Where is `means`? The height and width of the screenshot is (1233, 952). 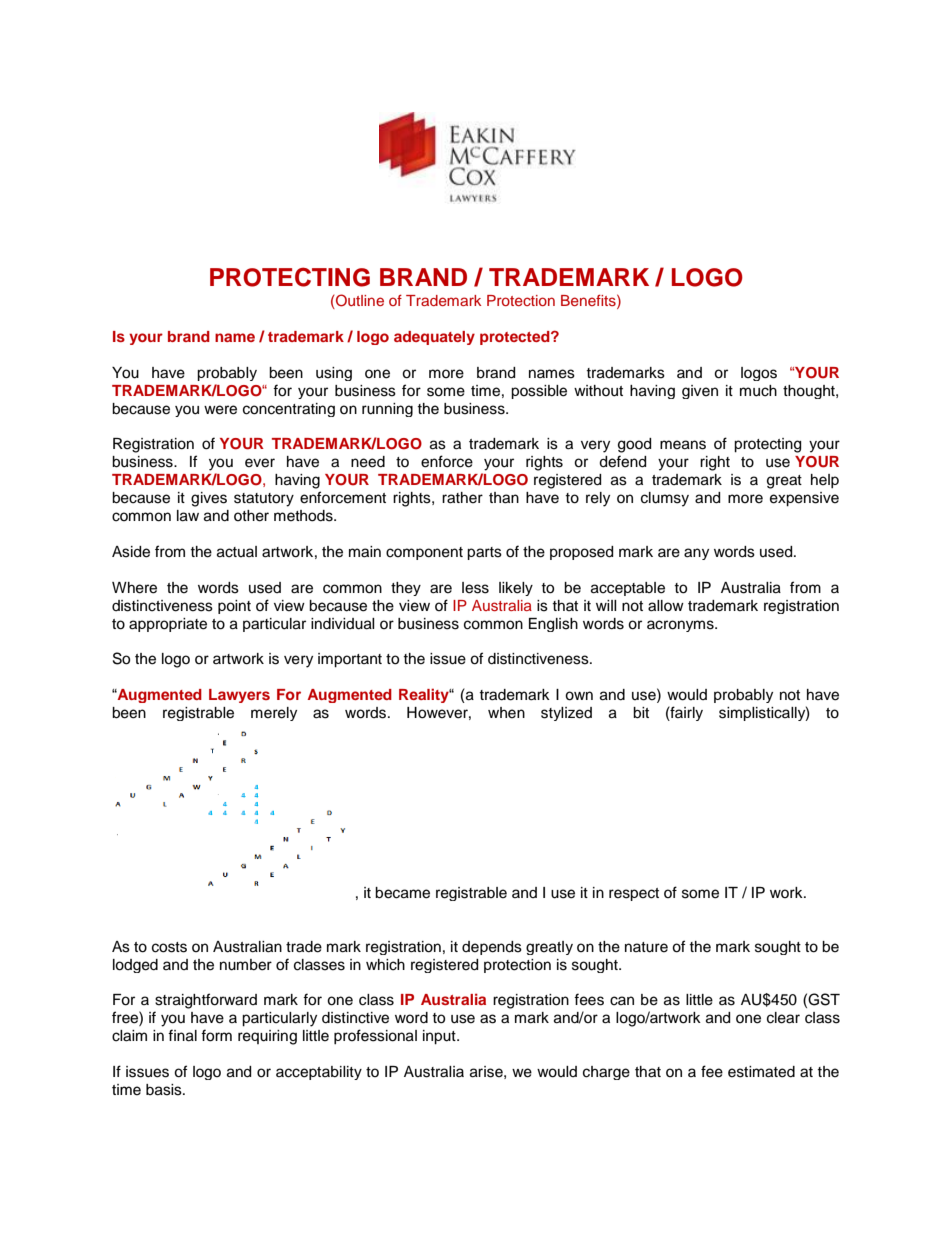 means is located at coordinates (683, 445).
